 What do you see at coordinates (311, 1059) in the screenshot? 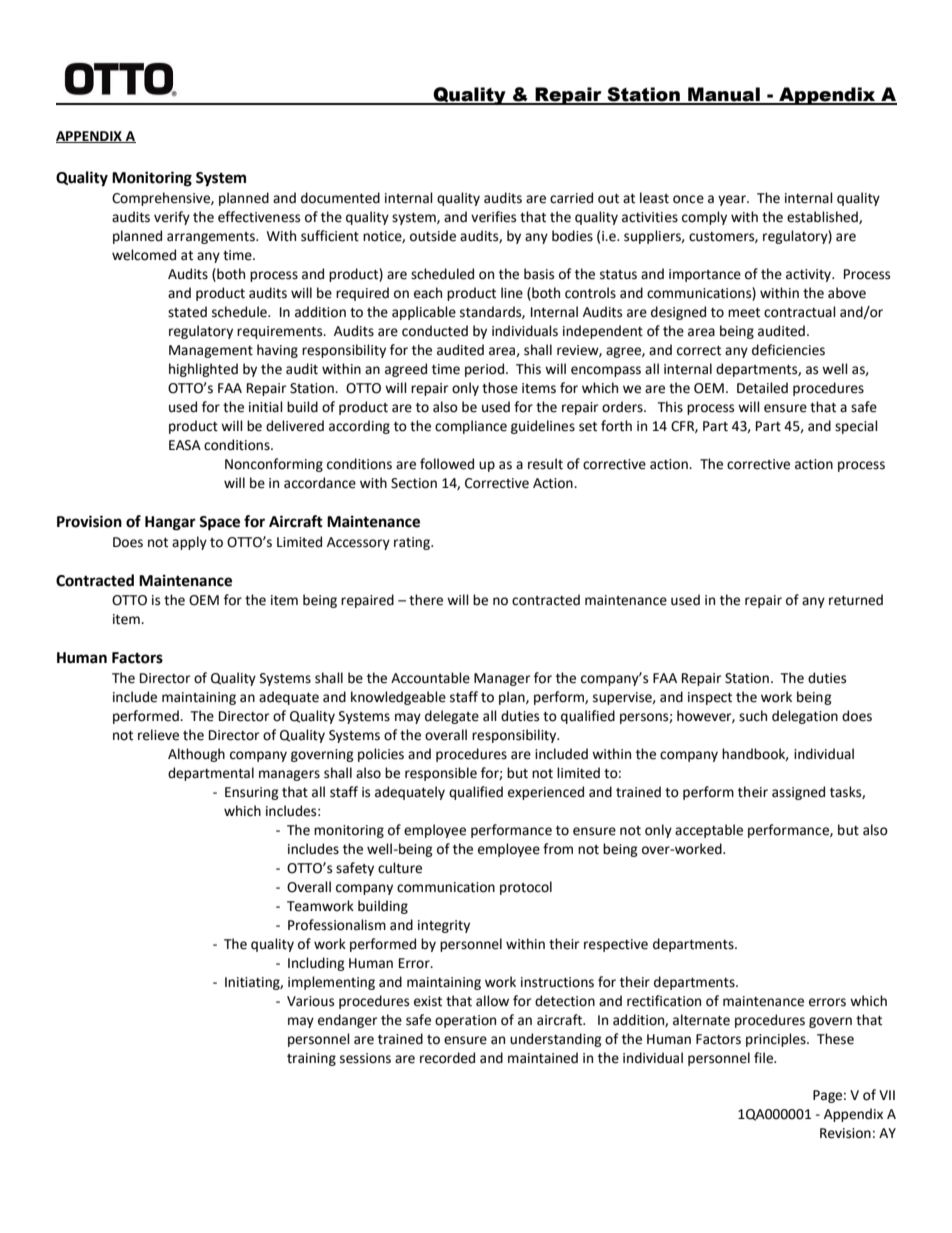
I see `training` at bounding box center [311, 1059].
